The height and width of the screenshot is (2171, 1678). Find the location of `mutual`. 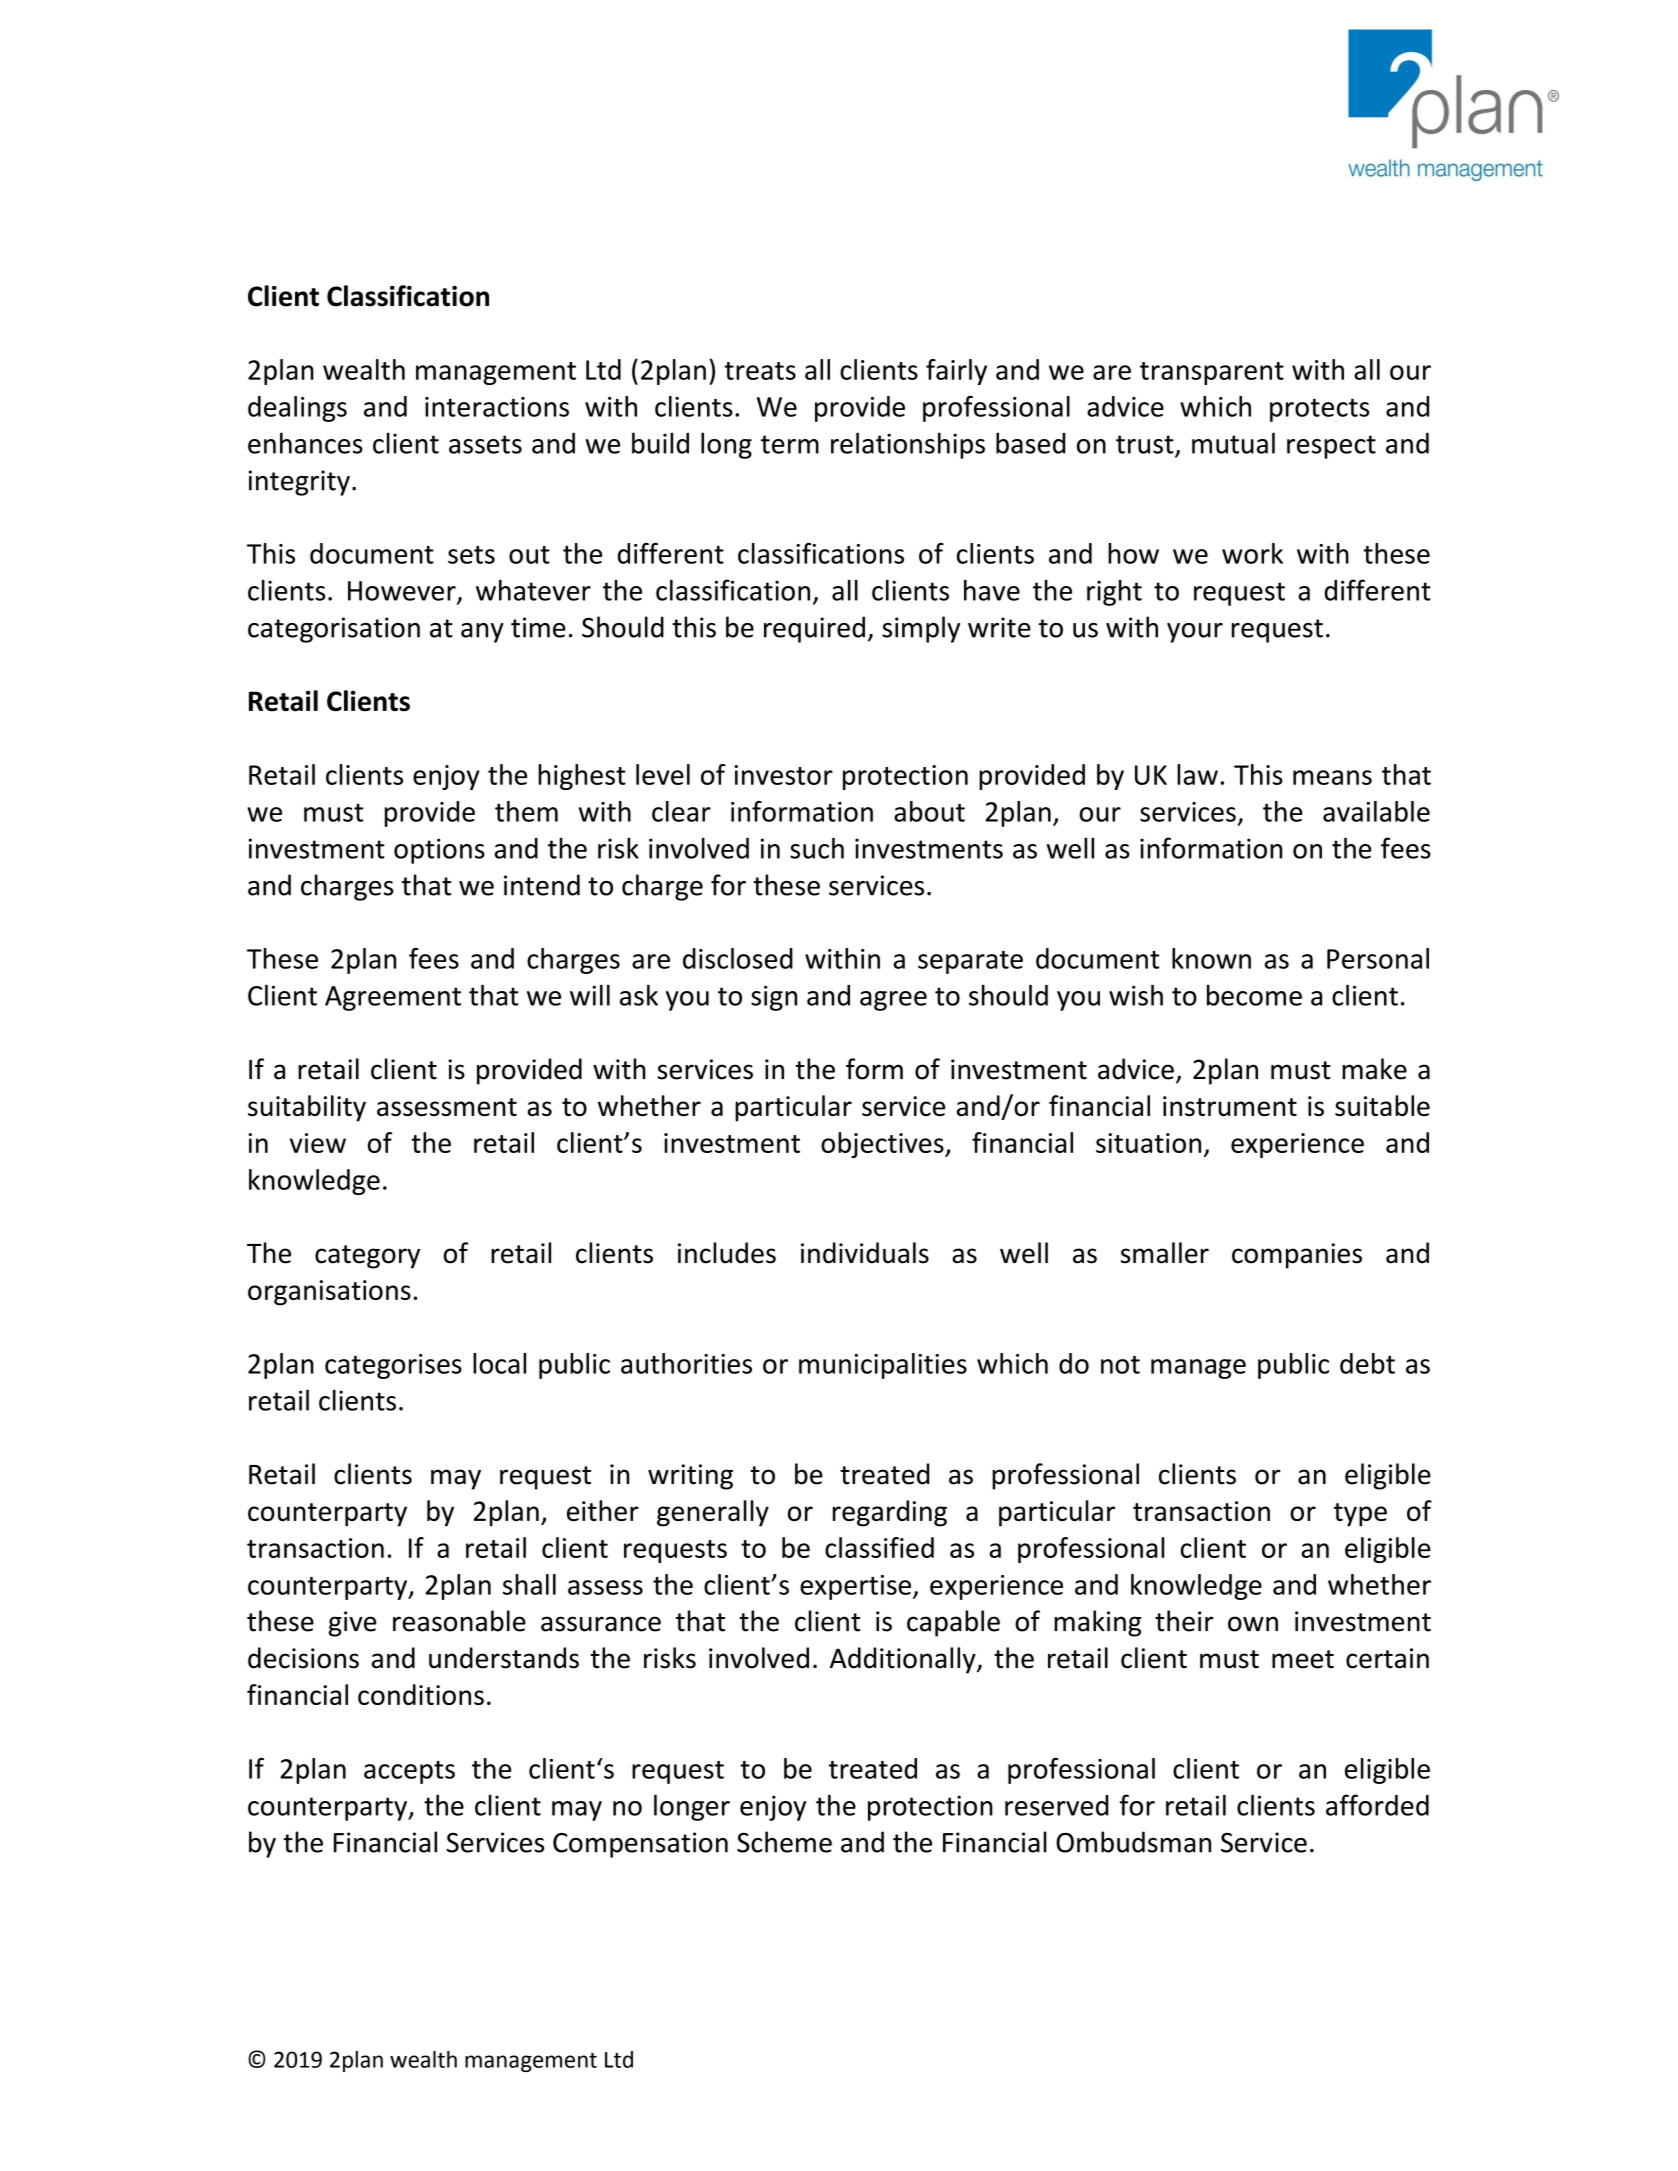

mutual is located at coordinates (1233, 443).
